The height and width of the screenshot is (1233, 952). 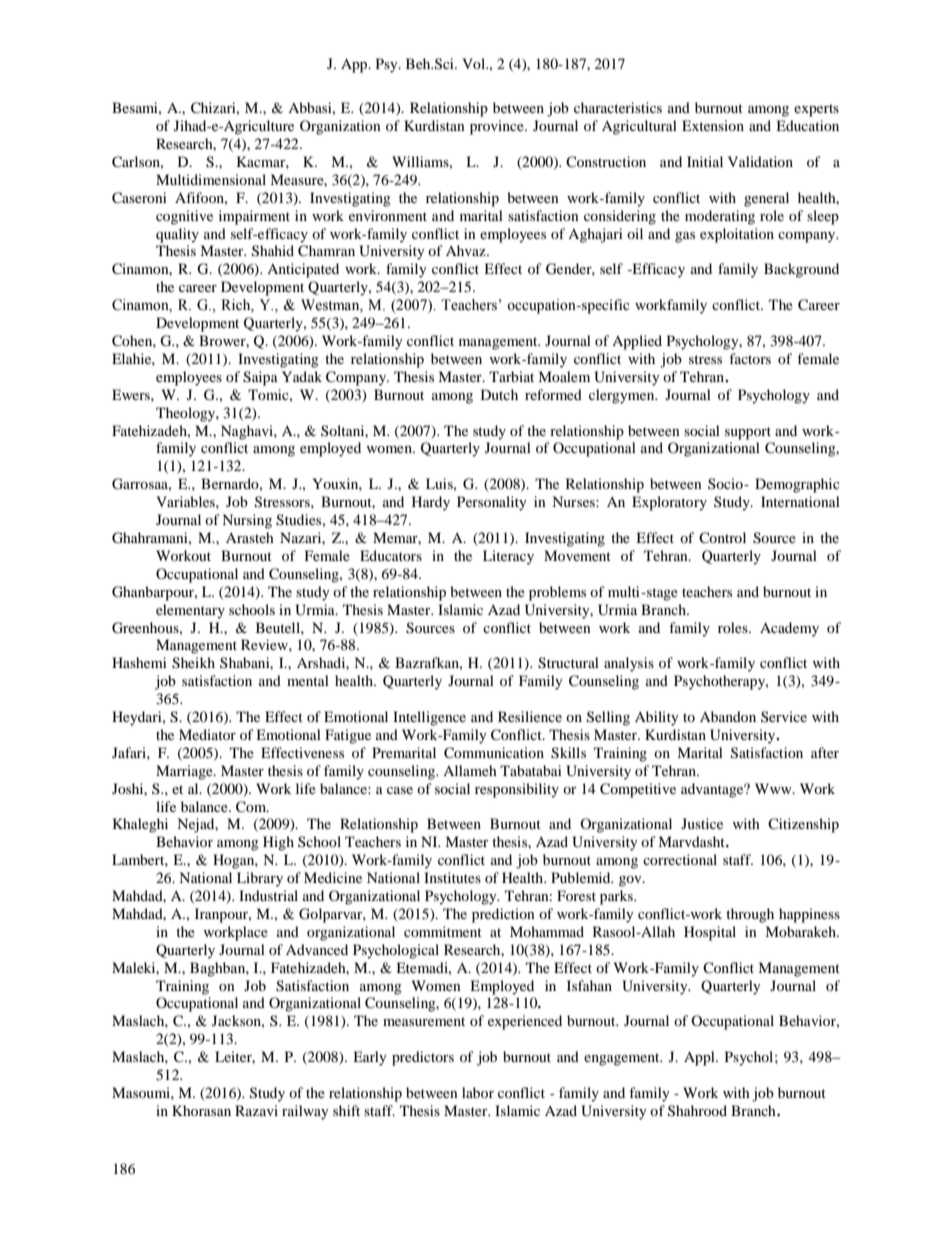 What do you see at coordinates (498, 127) in the screenshot?
I see `province` at bounding box center [498, 127].
